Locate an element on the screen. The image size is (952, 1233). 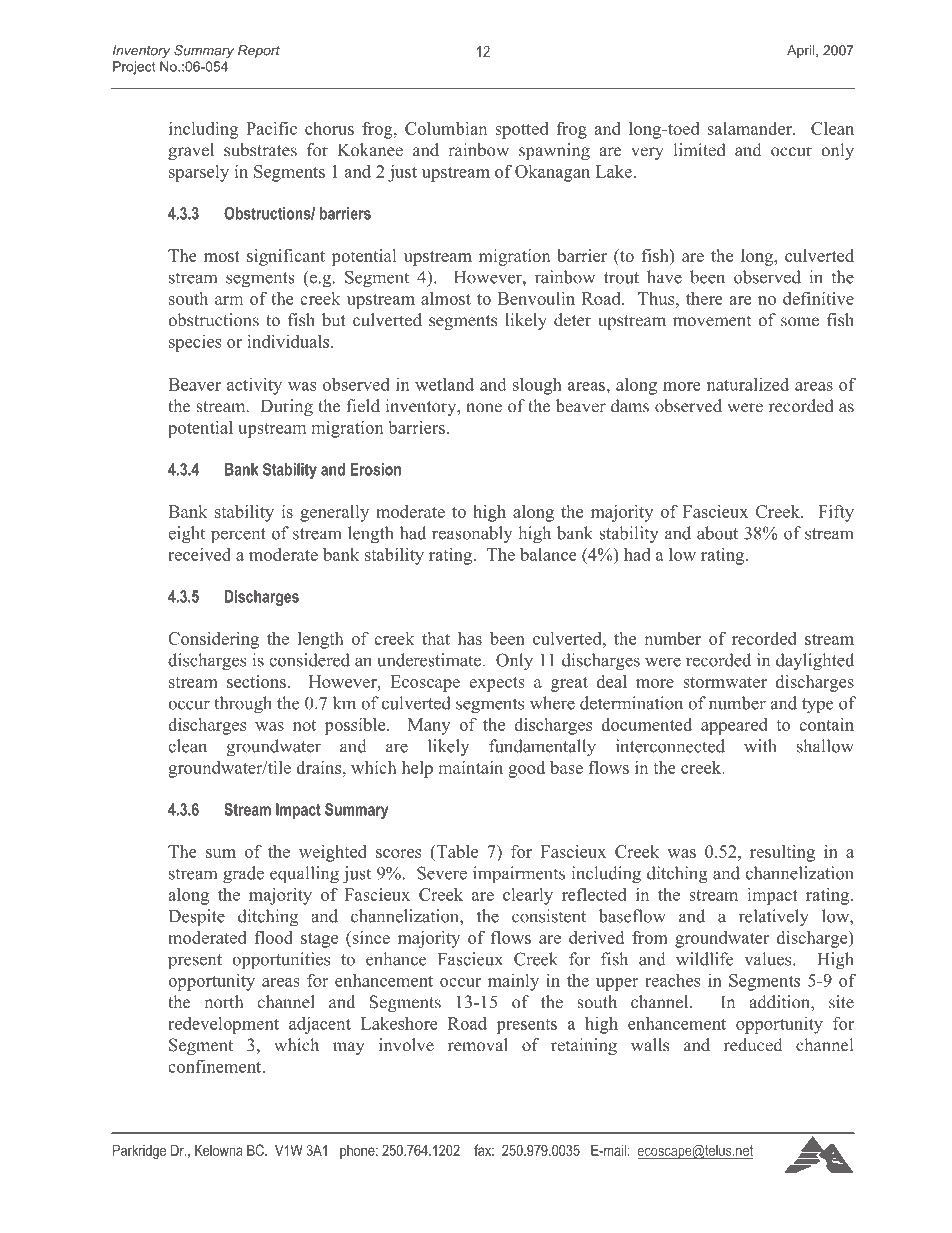
about is located at coordinates (717, 533).
